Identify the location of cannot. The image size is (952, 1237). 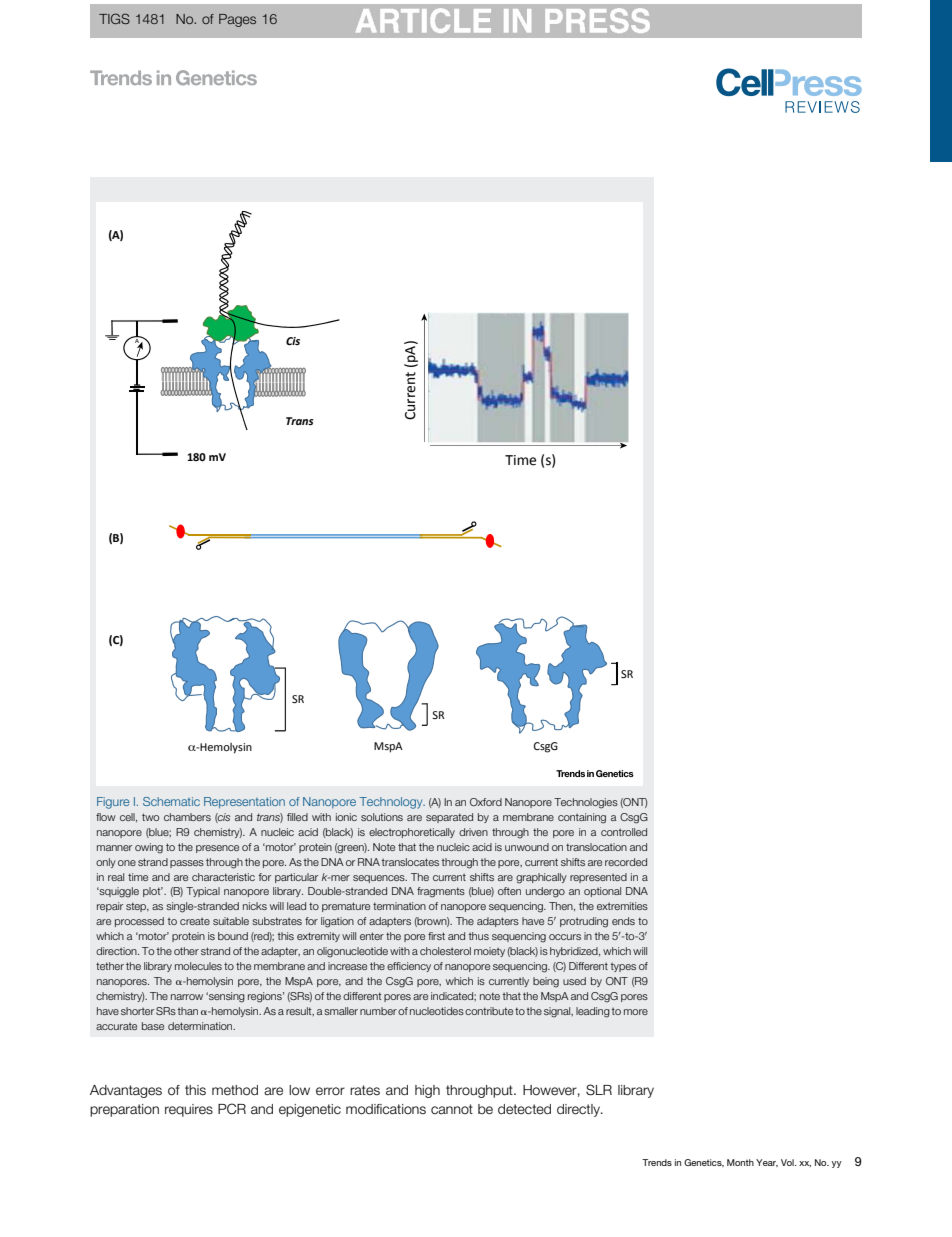
(452, 1109).
